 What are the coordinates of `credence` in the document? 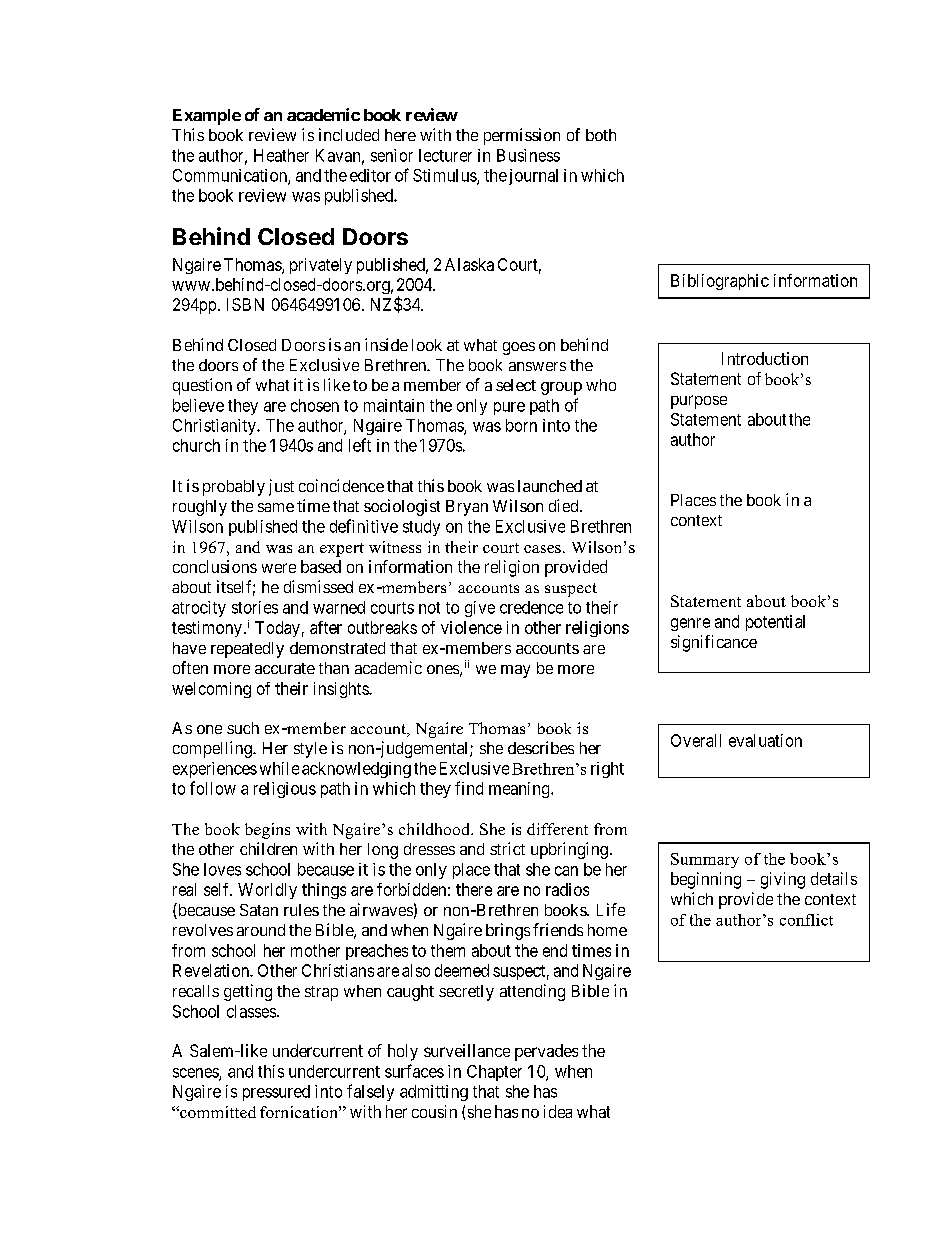 It's located at (531, 607).
